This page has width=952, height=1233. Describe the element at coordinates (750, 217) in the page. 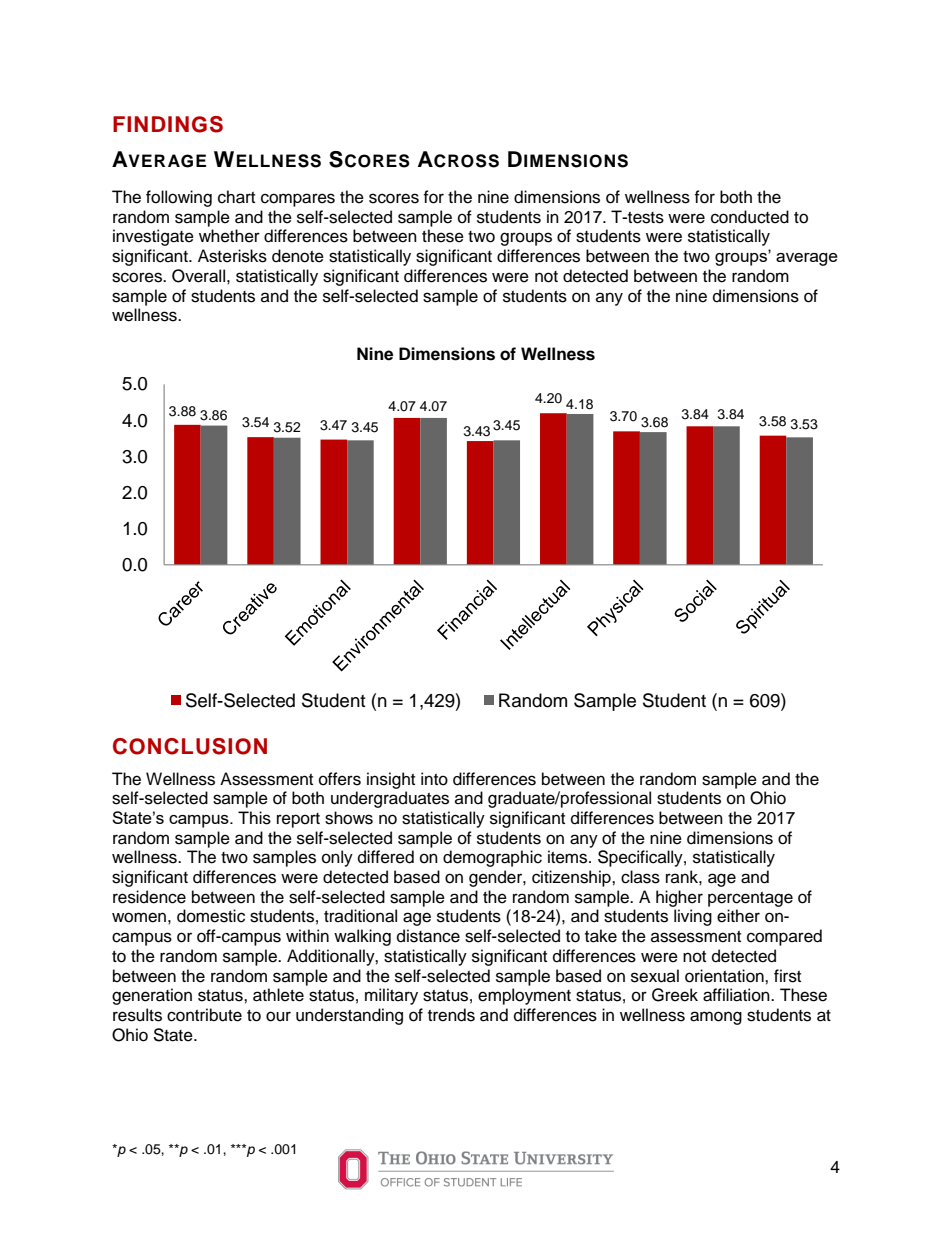

I see `conducted` at that location.
